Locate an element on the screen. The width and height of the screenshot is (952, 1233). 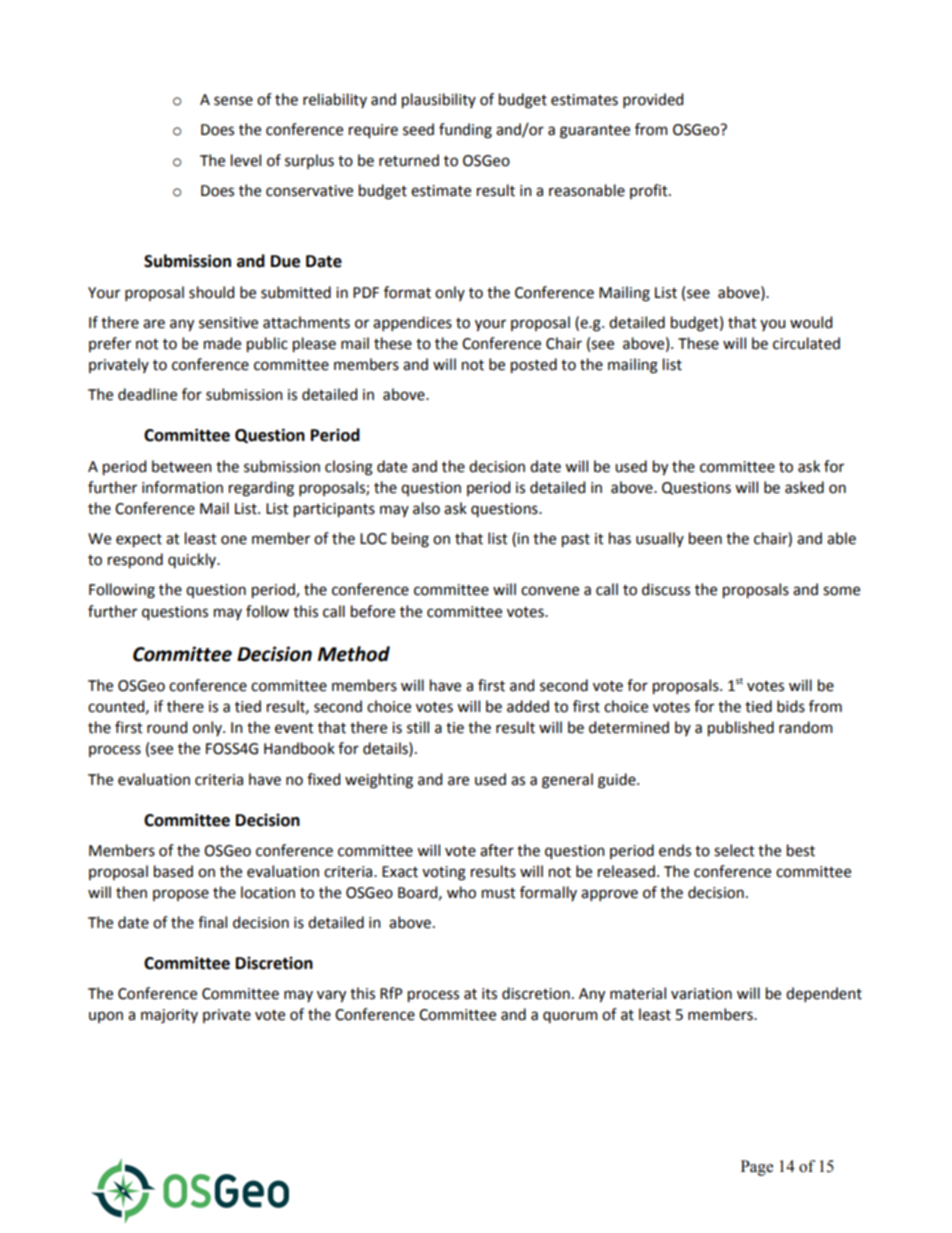
who is located at coordinates (461, 892).
